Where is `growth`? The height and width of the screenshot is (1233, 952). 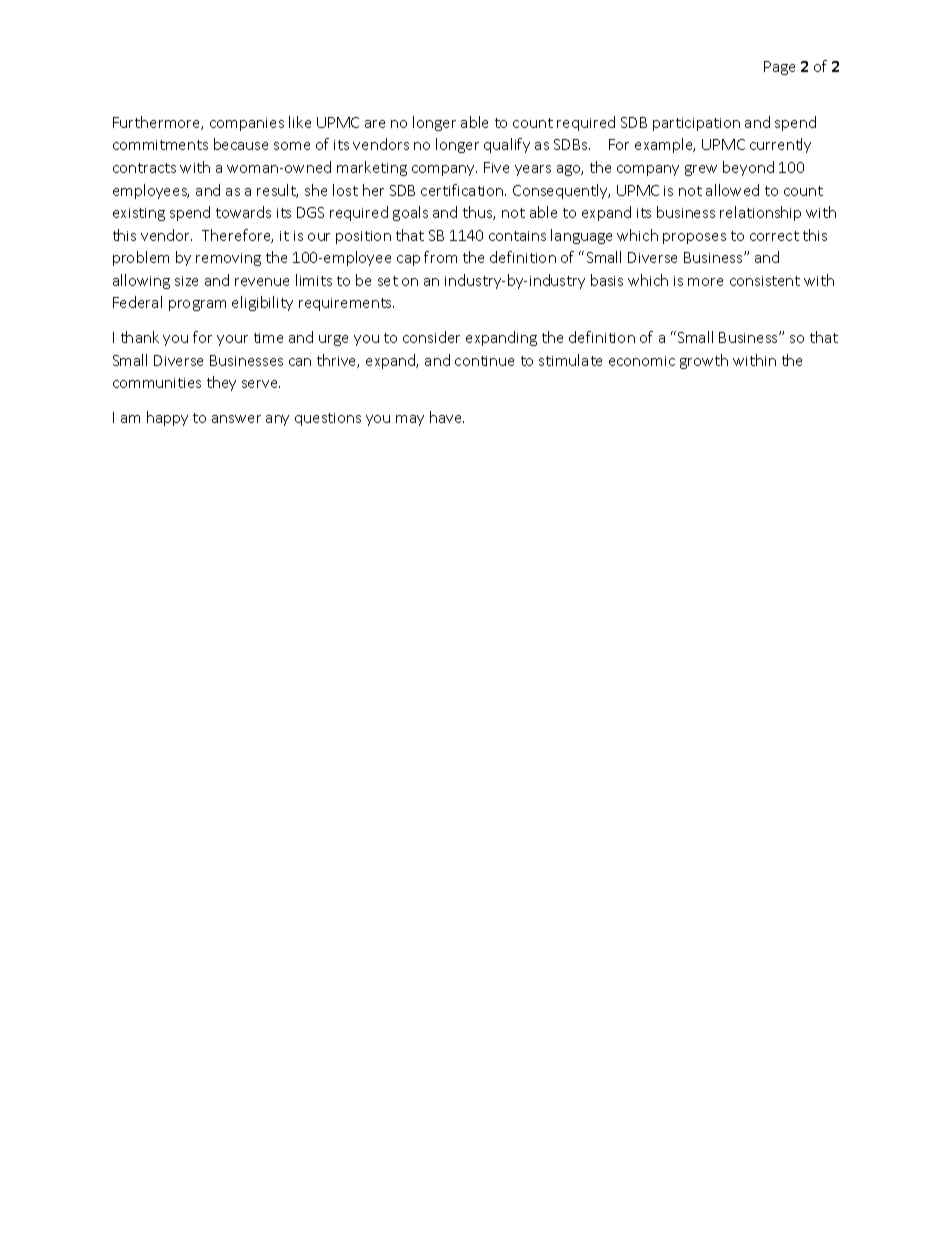
growth is located at coordinates (704, 361).
